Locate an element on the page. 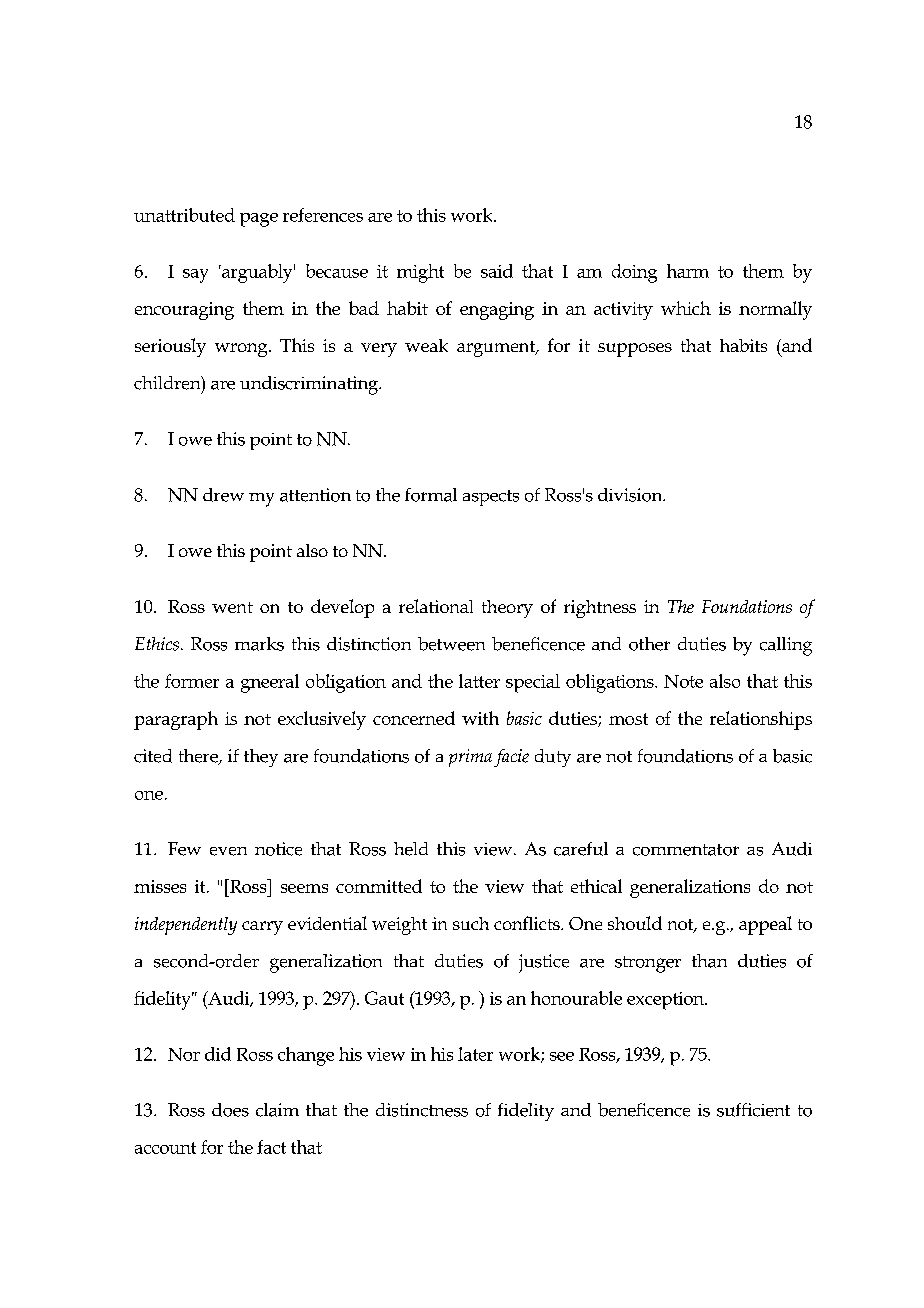 The width and height of the image is (924, 1308). said is located at coordinates (497, 271).
